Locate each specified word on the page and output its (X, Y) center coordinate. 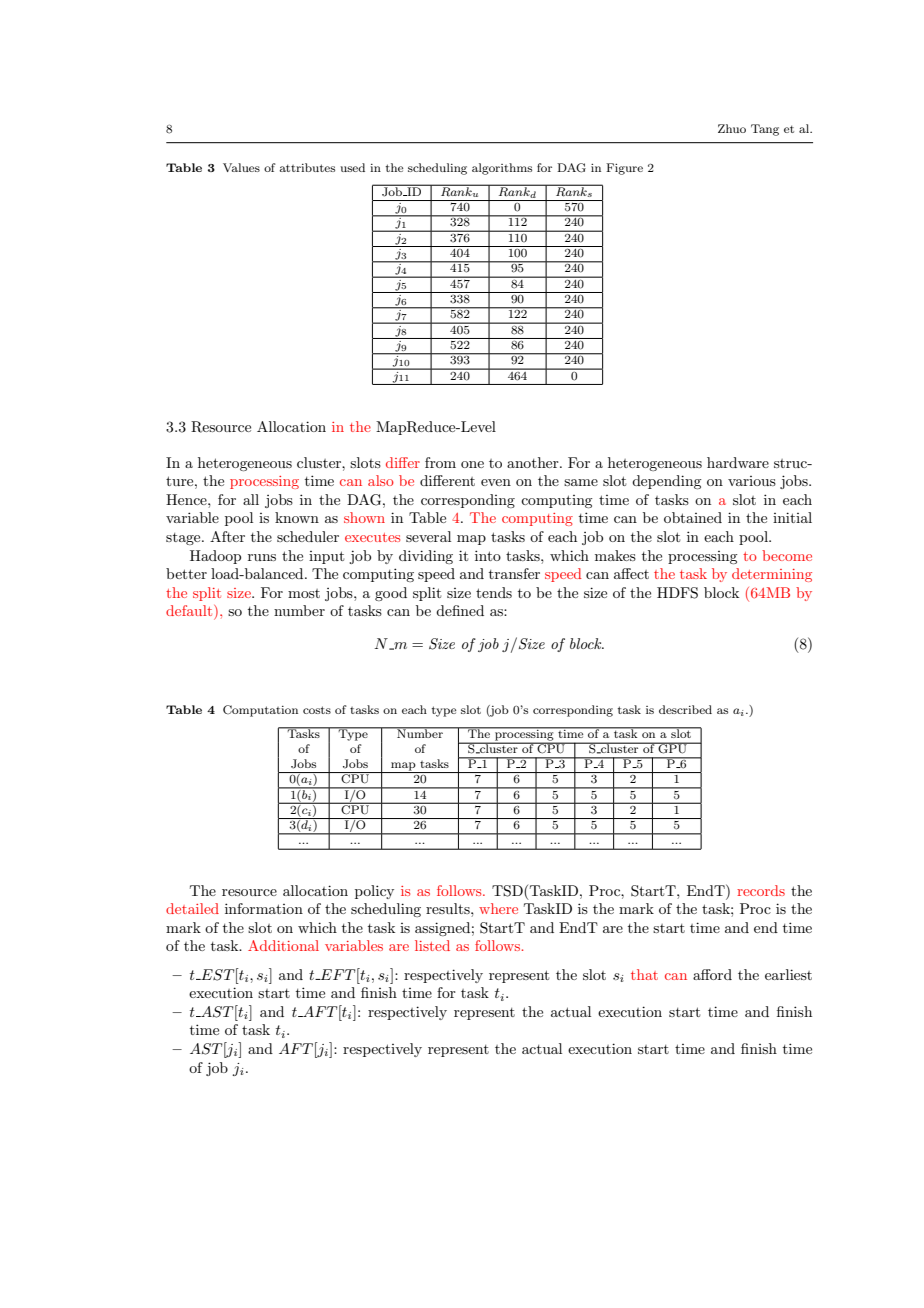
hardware (738, 462)
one (472, 464)
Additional (283, 945)
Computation (260, 711)
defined (460, 610)
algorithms (502, 169)
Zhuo (732, 128)
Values (241, 167)
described (685, 709)
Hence (187, 499)
